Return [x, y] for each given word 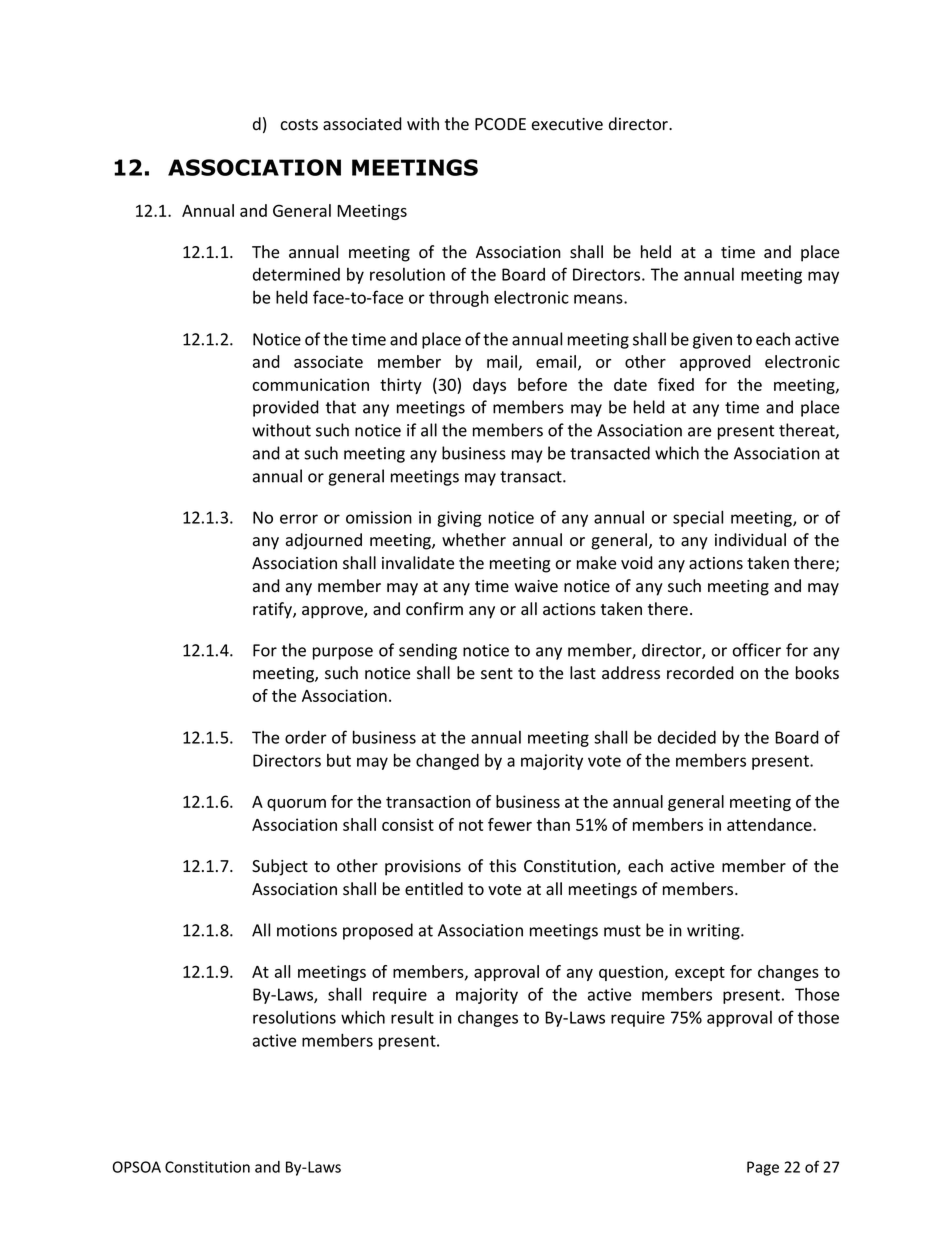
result [412, 1017]
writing [714, 932]
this [502, 866]
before [542, 384]
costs [299, 125]
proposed [378, 931]
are [699, 432]
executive [567, 124]
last [583, 673]
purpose [343, 653]
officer [757, 650]
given [712, 341]
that [341, 407]
